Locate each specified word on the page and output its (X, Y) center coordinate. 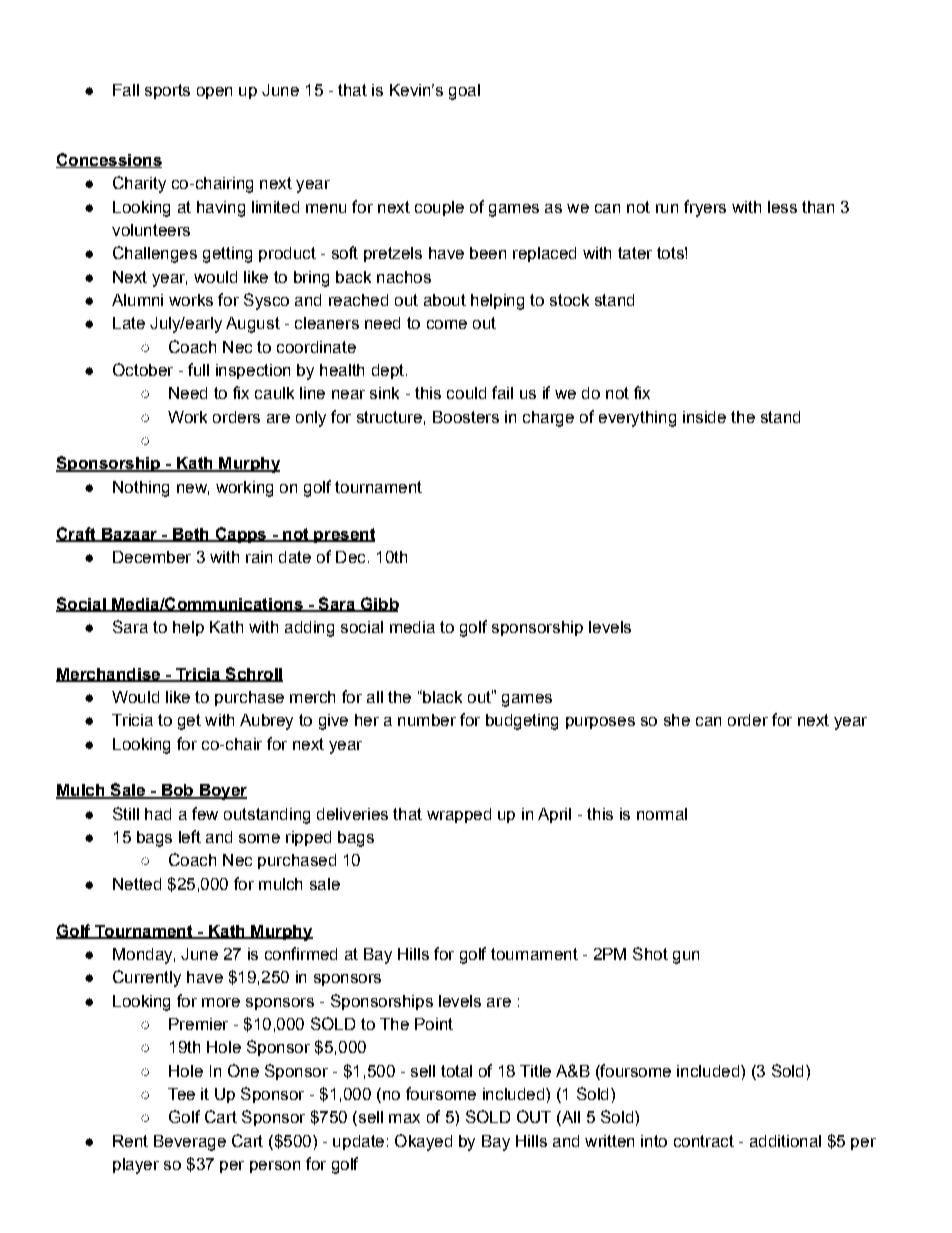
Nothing (141, 489)
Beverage (190, 1143)
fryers (705, 208)
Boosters (466, 417)
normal (662, 814)
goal (464, 92)
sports (167, 91)
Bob (177, 791)
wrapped (459, 815)
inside (704, 417)
